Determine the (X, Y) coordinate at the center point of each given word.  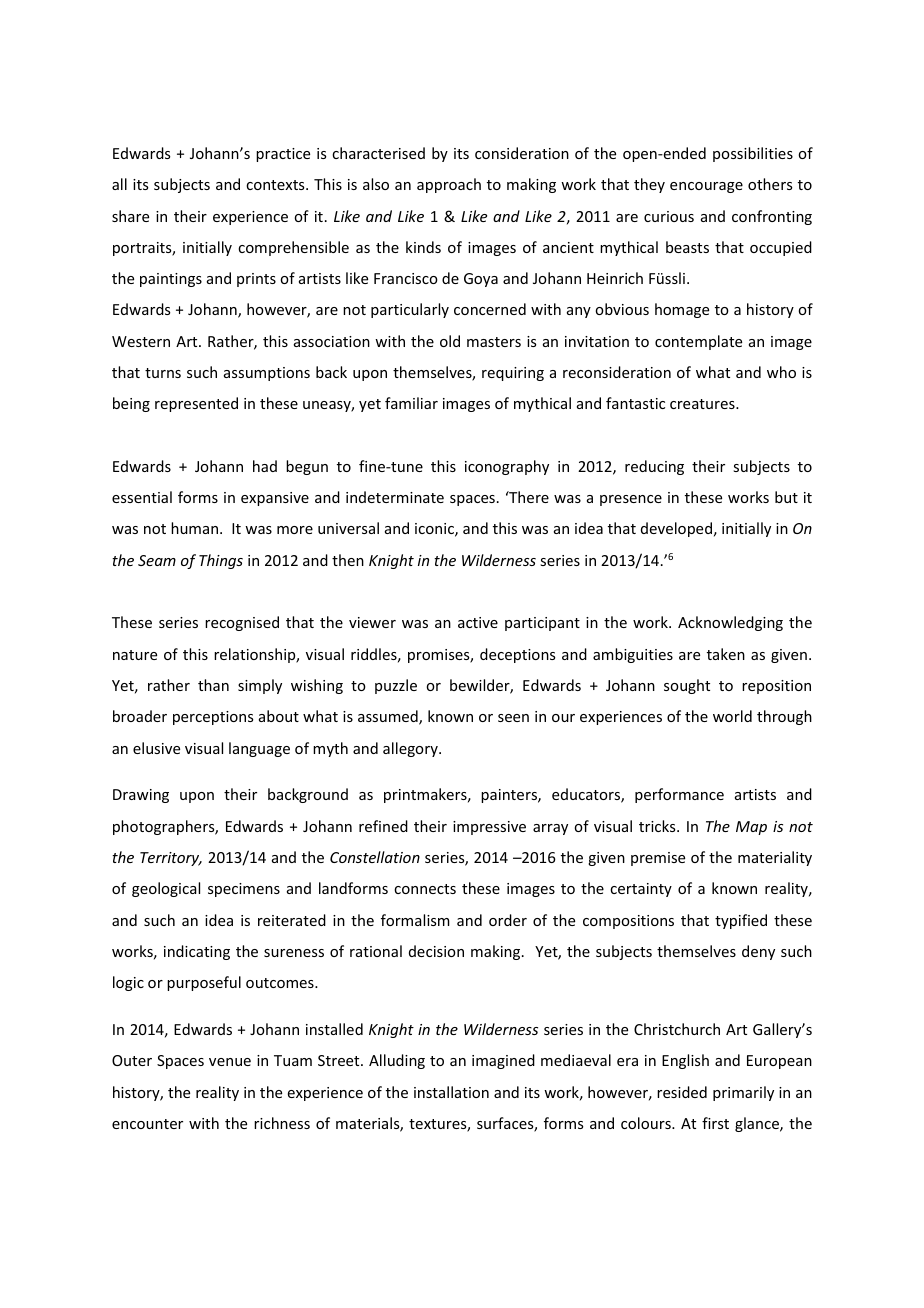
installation (451, 1092)
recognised (242, 623)
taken (726, 654)
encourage (706, 187)
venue (230, 1062)
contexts (276, 185)
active (478, 622)
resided (682, 1092)
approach (449, 185)
